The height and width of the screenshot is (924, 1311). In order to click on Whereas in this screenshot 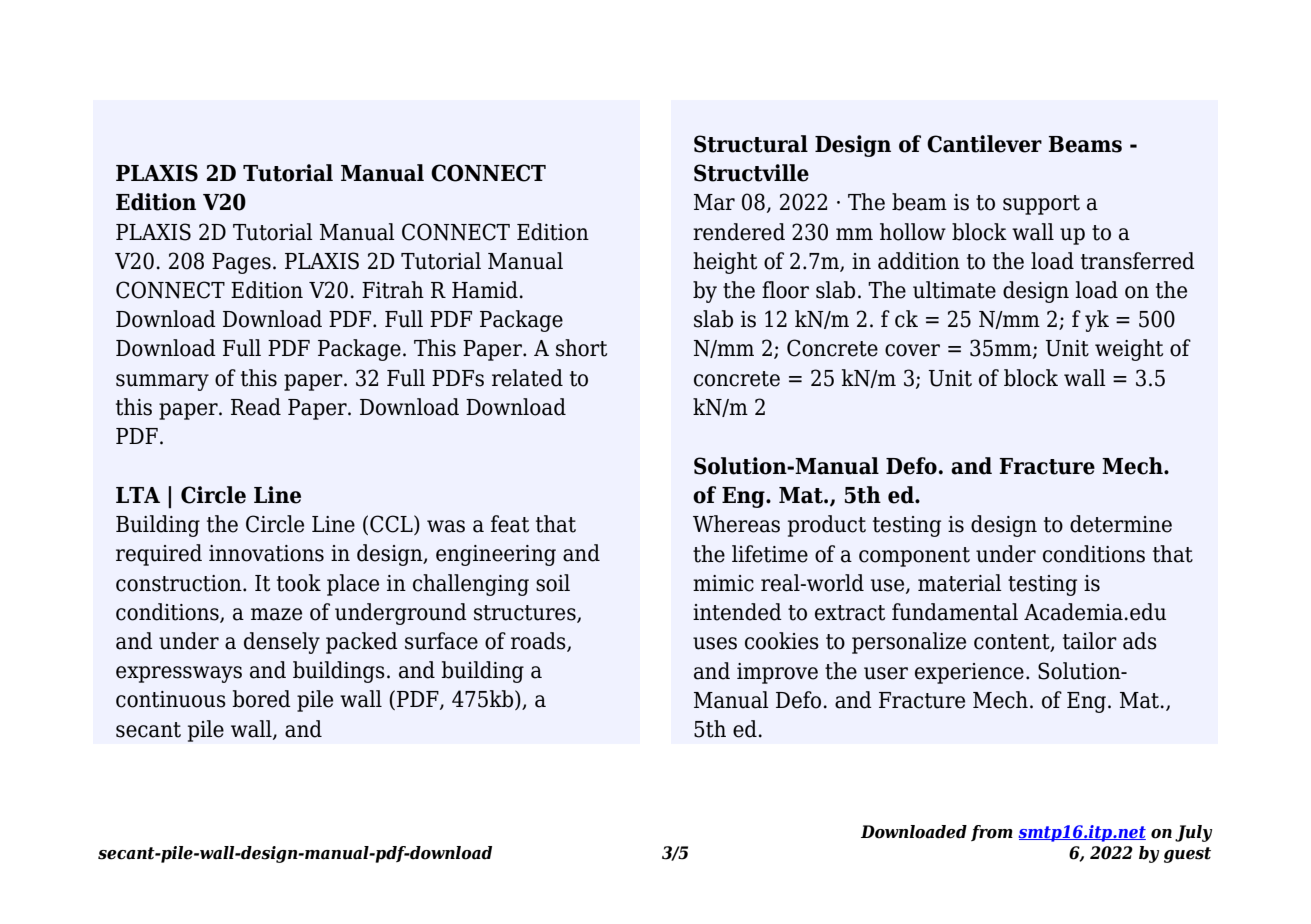, I will do `click(736, 524)`.
